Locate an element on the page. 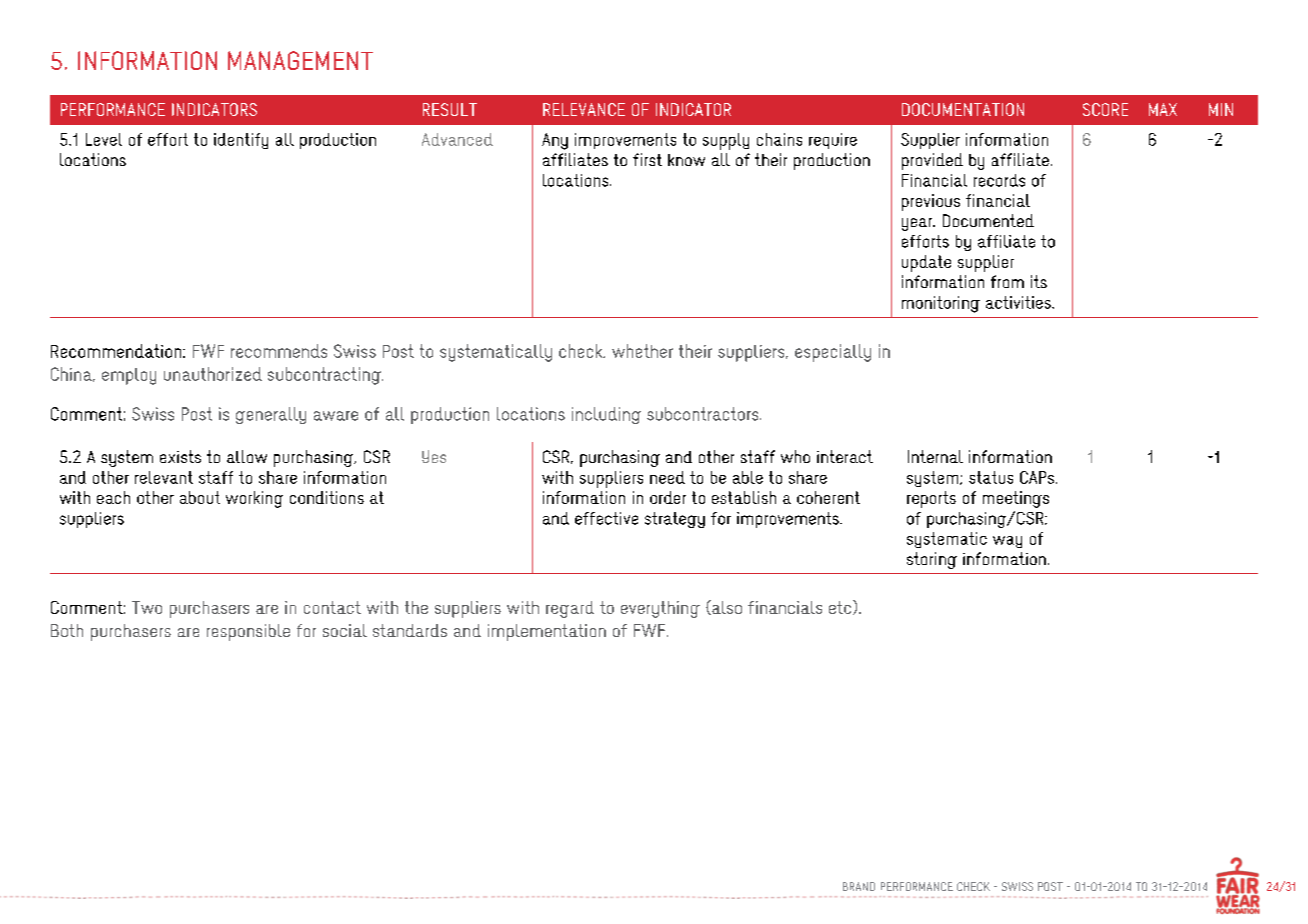  way is located at coordinates (1007, 542).
